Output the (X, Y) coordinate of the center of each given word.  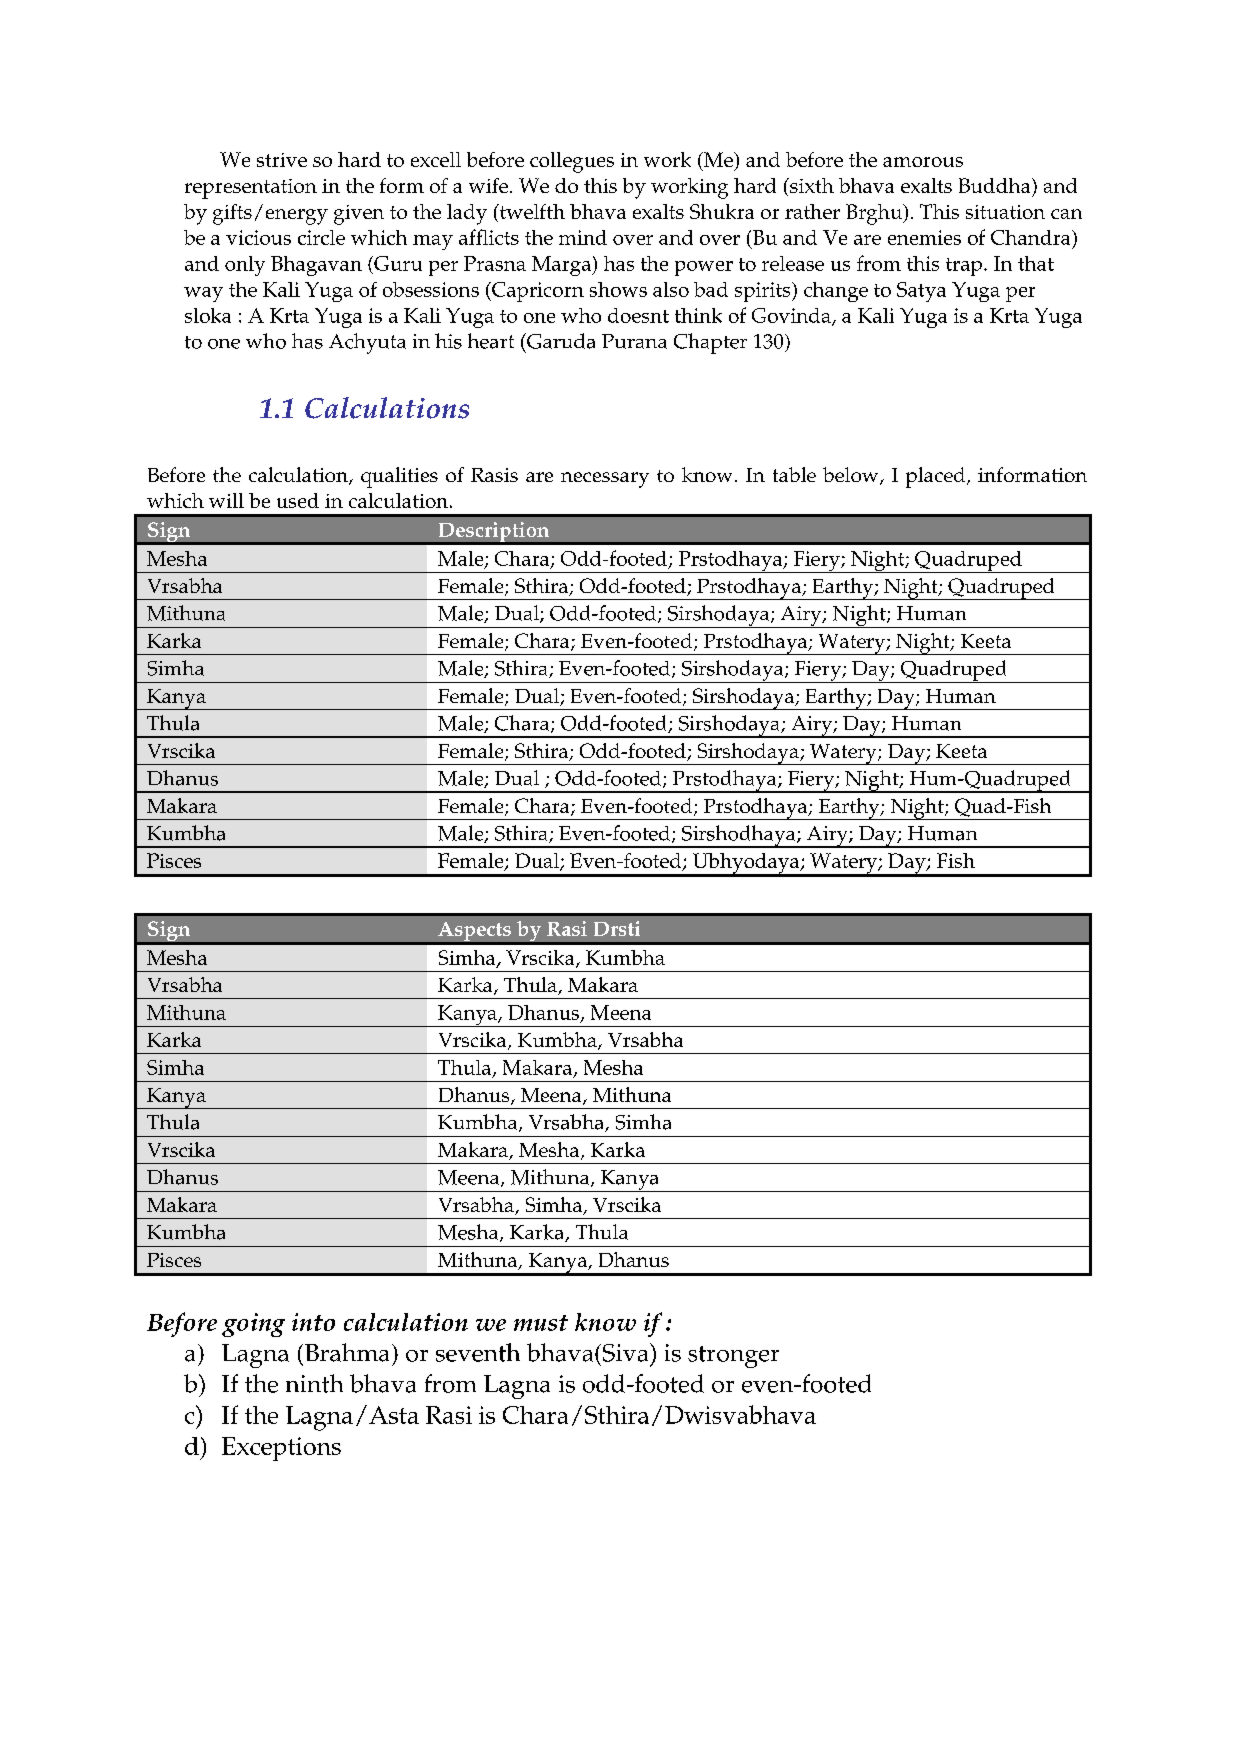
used (298, 500)
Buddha (996, 185)
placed (937, 477)
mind (583, 237)
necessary (605, 480)
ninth (314, 1383)
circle (321, 237)
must (541, 1323)
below (852, 476)
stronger (733, 1357)
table (794, 474)
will (226, 500)
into (313, 1322)
